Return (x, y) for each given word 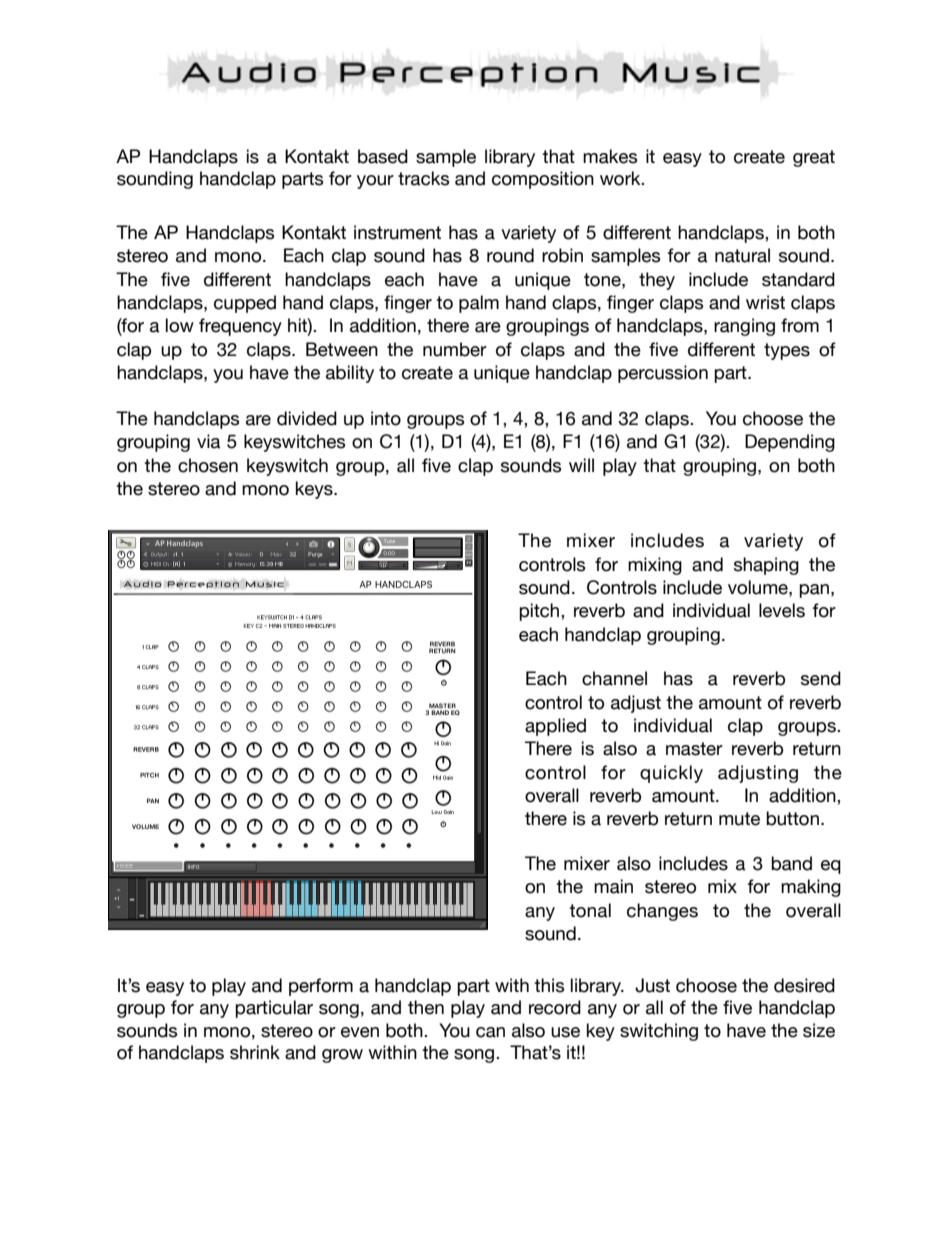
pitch (540, 612)
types (787, 351)
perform (321, 987)
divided (307, 418)
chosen (208, 465)
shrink (255, 1052)
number (455, 349)
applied (555, 727)
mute (739, 819)
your (375, 182)
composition (543, 180)
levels (782, 610)
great (814, 158)
